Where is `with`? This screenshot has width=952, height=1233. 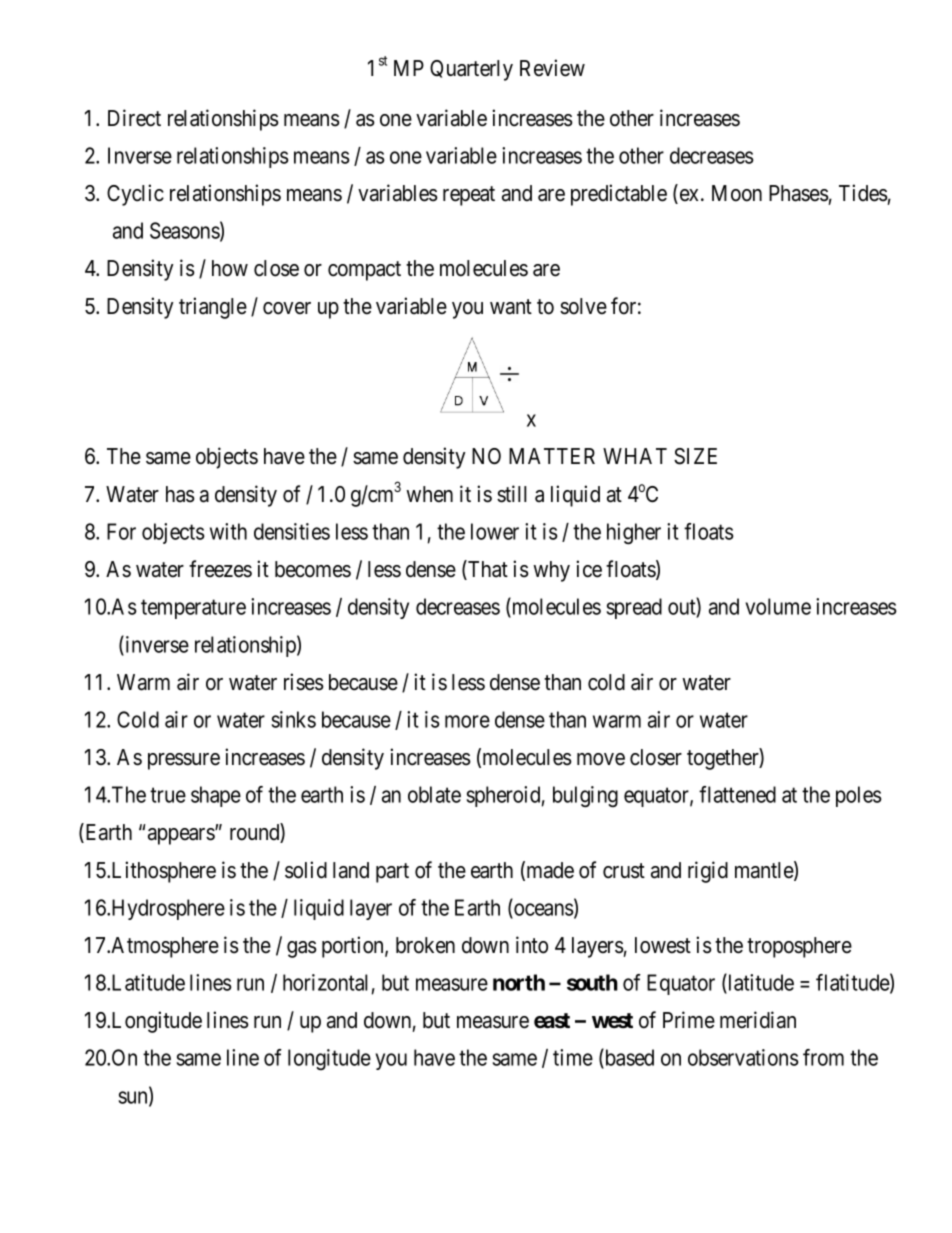
with is located at coordinates (228, 531).
